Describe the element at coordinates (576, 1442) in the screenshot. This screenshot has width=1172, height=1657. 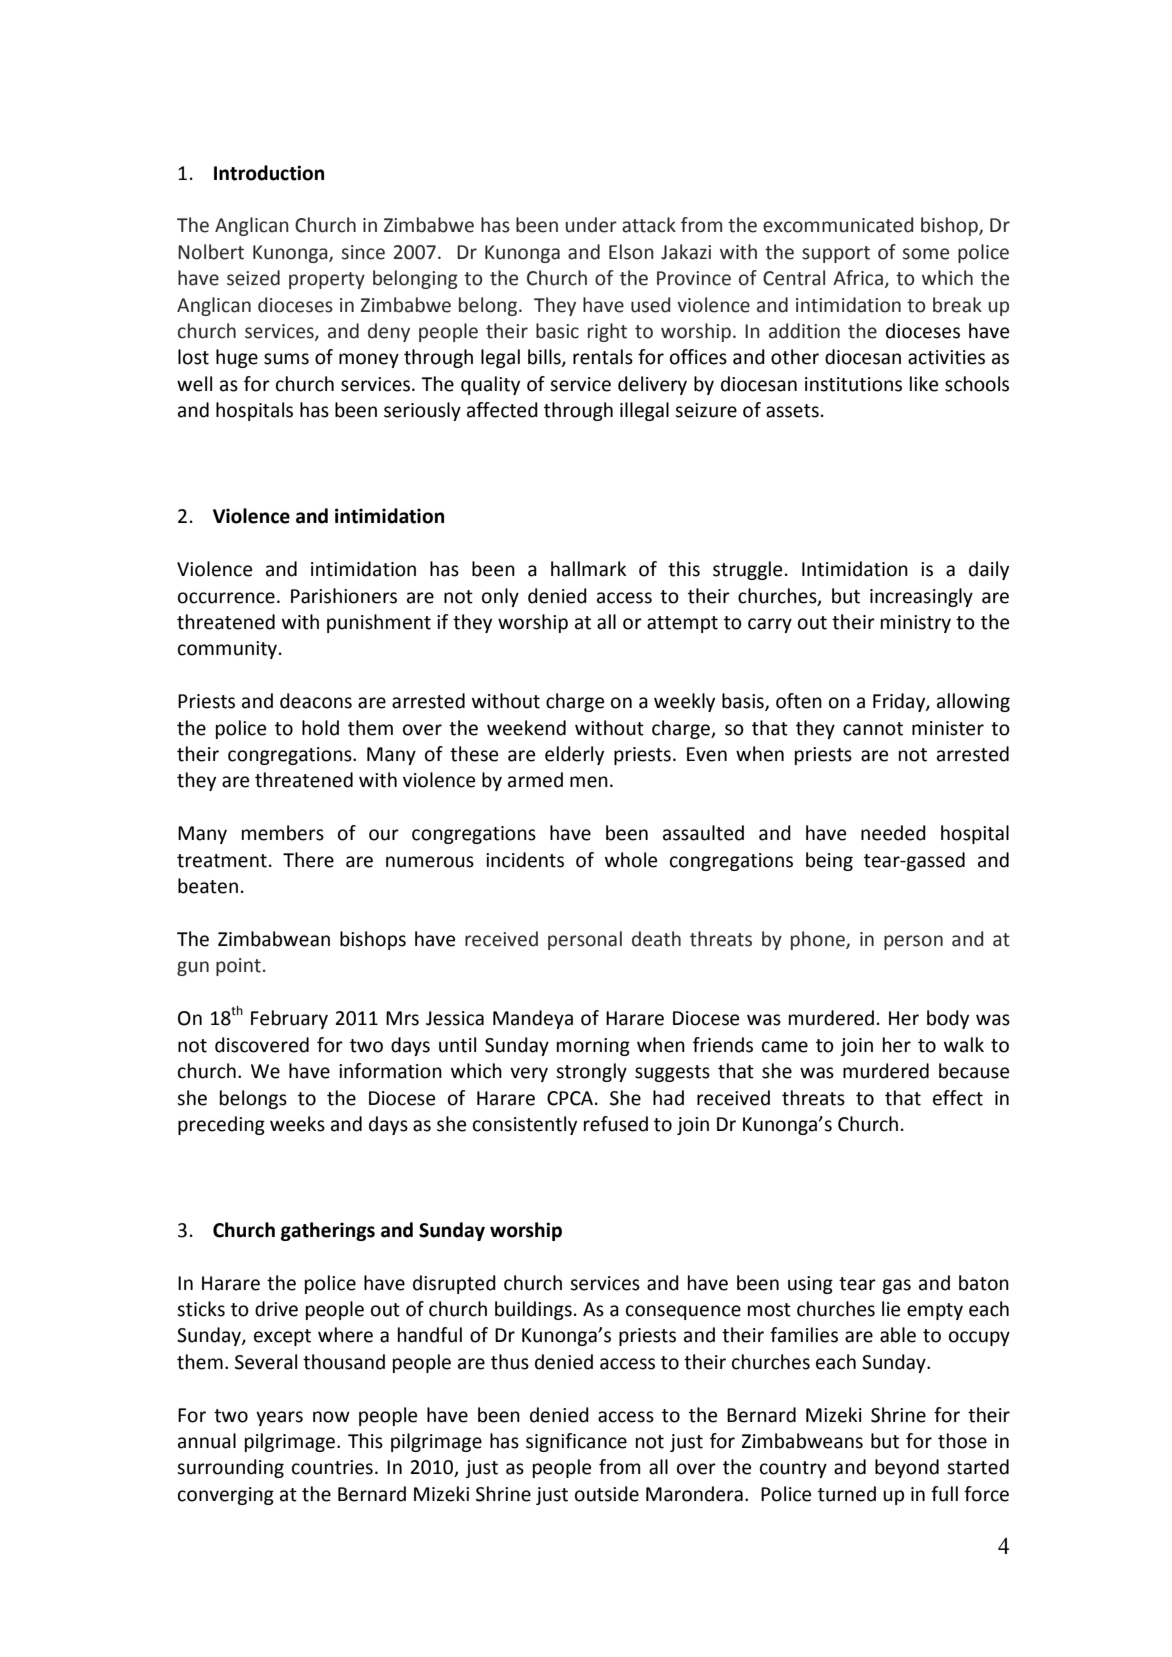
I see `significance` at that location.
